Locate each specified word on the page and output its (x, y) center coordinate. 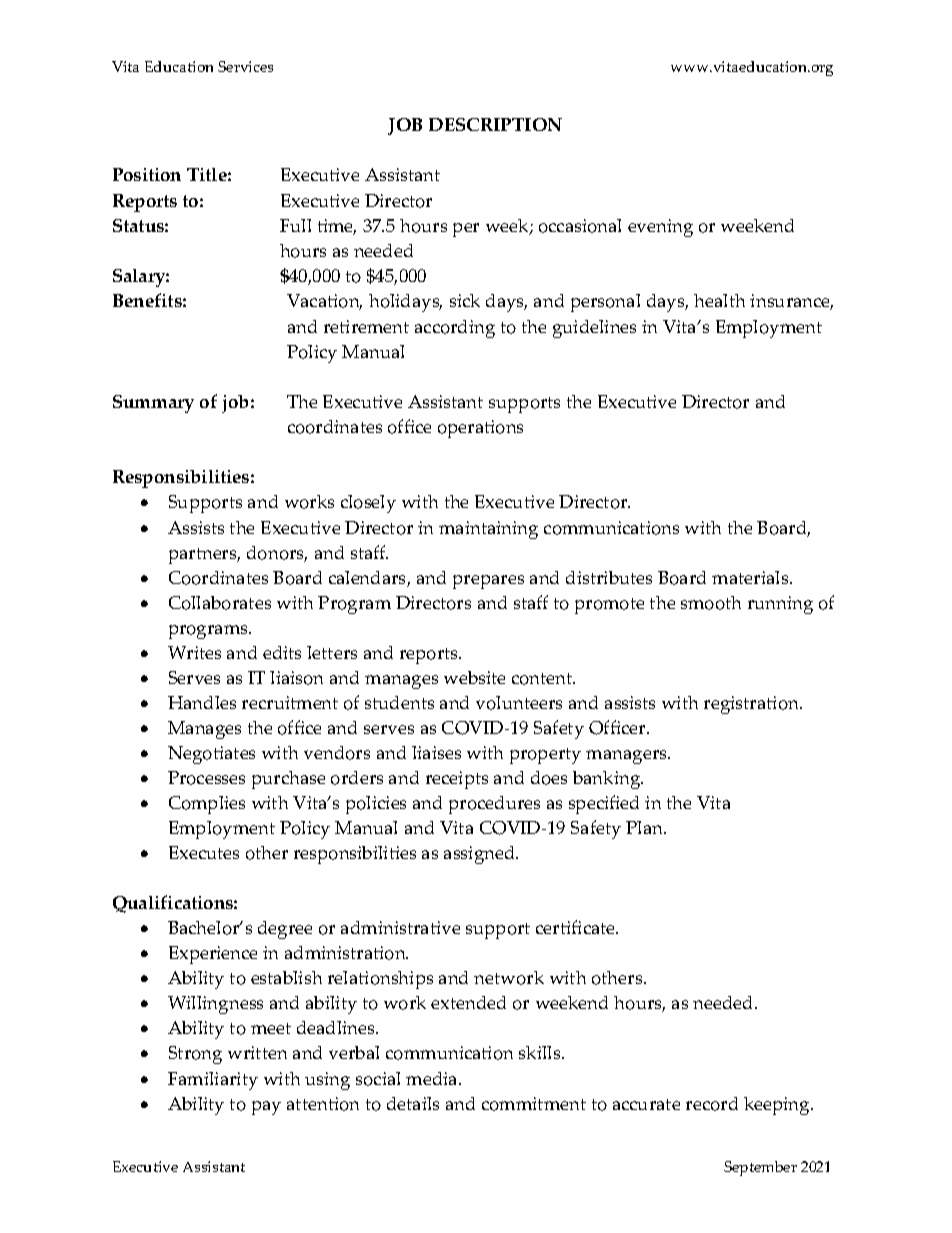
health (719, 300)
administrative (400, 927)
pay (266, 1108)
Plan (646, 827)
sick (465, 300)
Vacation (324, 302)
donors (277, 554)
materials (751, 577)
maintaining (488, 530)
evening (660, 228)
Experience (213, 955)
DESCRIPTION (495, 124)
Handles (202, 702)
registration (752, 705)
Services (245, 66)
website (474, 677)
